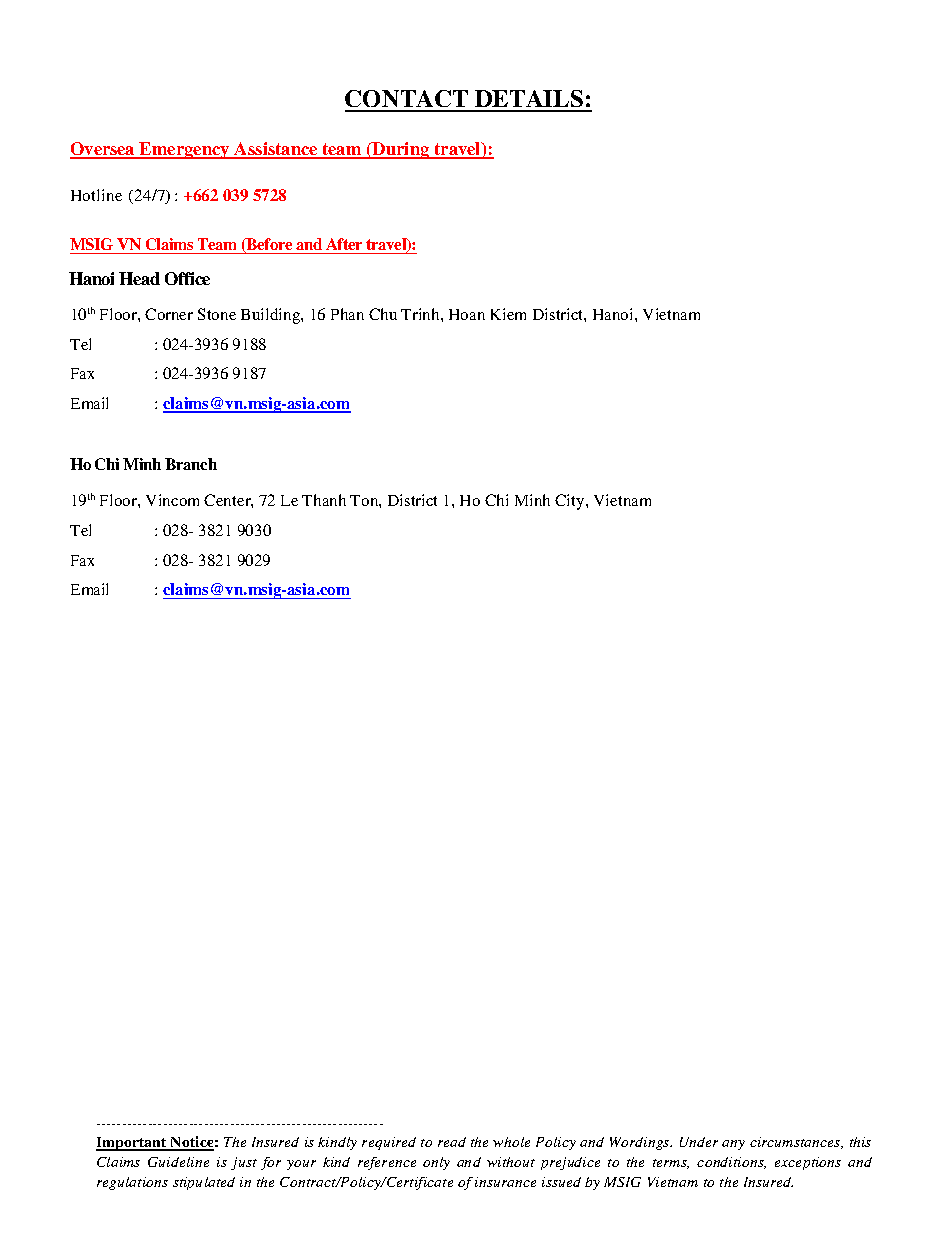 The width and height of the screenshot is (952, 1233). Describe the element at coordinates (571, 502) in the screenshot. I see `City` at that location.
